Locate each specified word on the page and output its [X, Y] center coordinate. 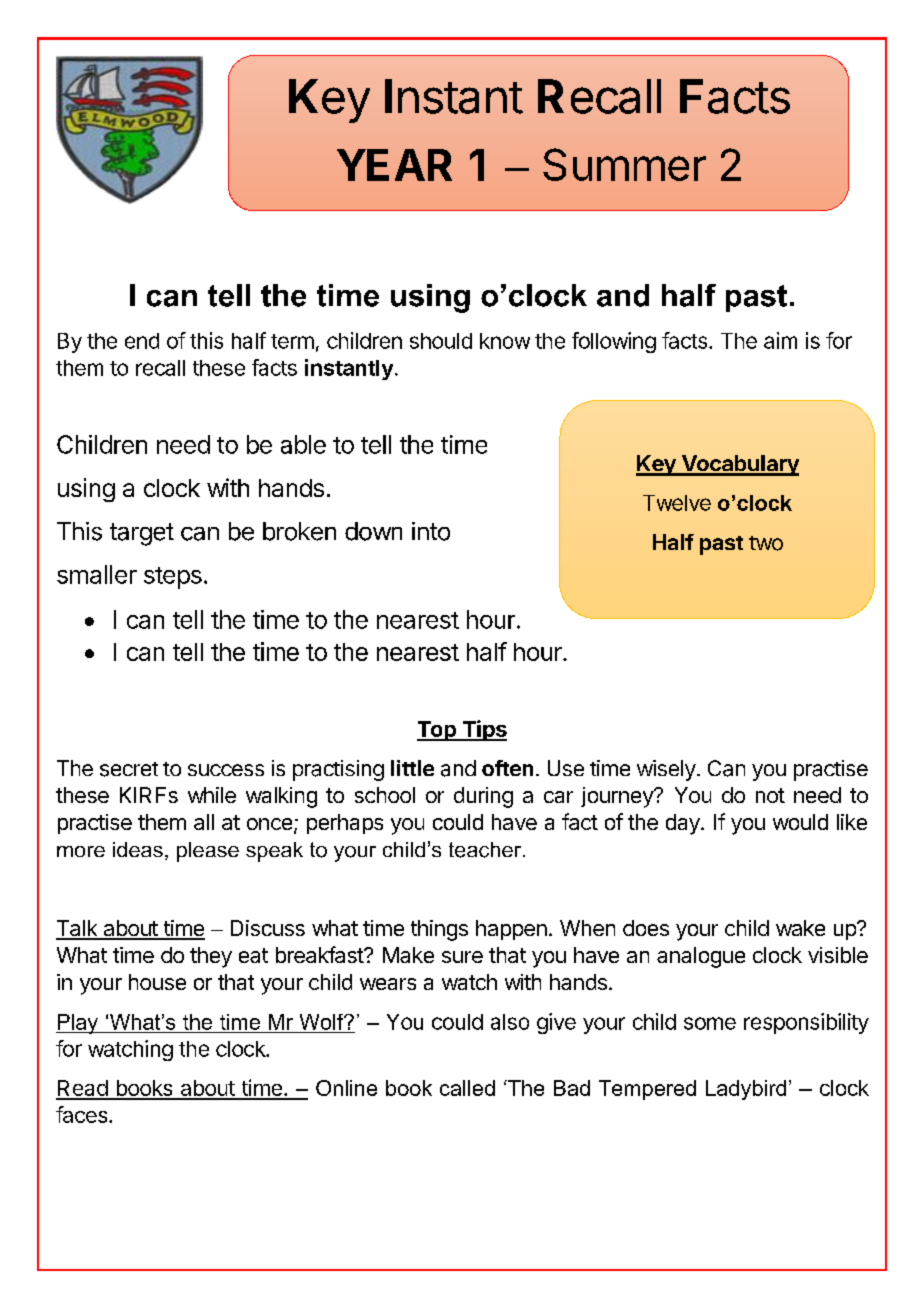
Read [82, 1089]
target [142, 534]
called [467, 1088]
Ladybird [746, 1090]
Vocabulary [739, 465]
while [212, 795]
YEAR [394, 165]
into [431, 531]
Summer [624, 164]
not [770, 795]
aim [780, 340]
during [483, 797]
